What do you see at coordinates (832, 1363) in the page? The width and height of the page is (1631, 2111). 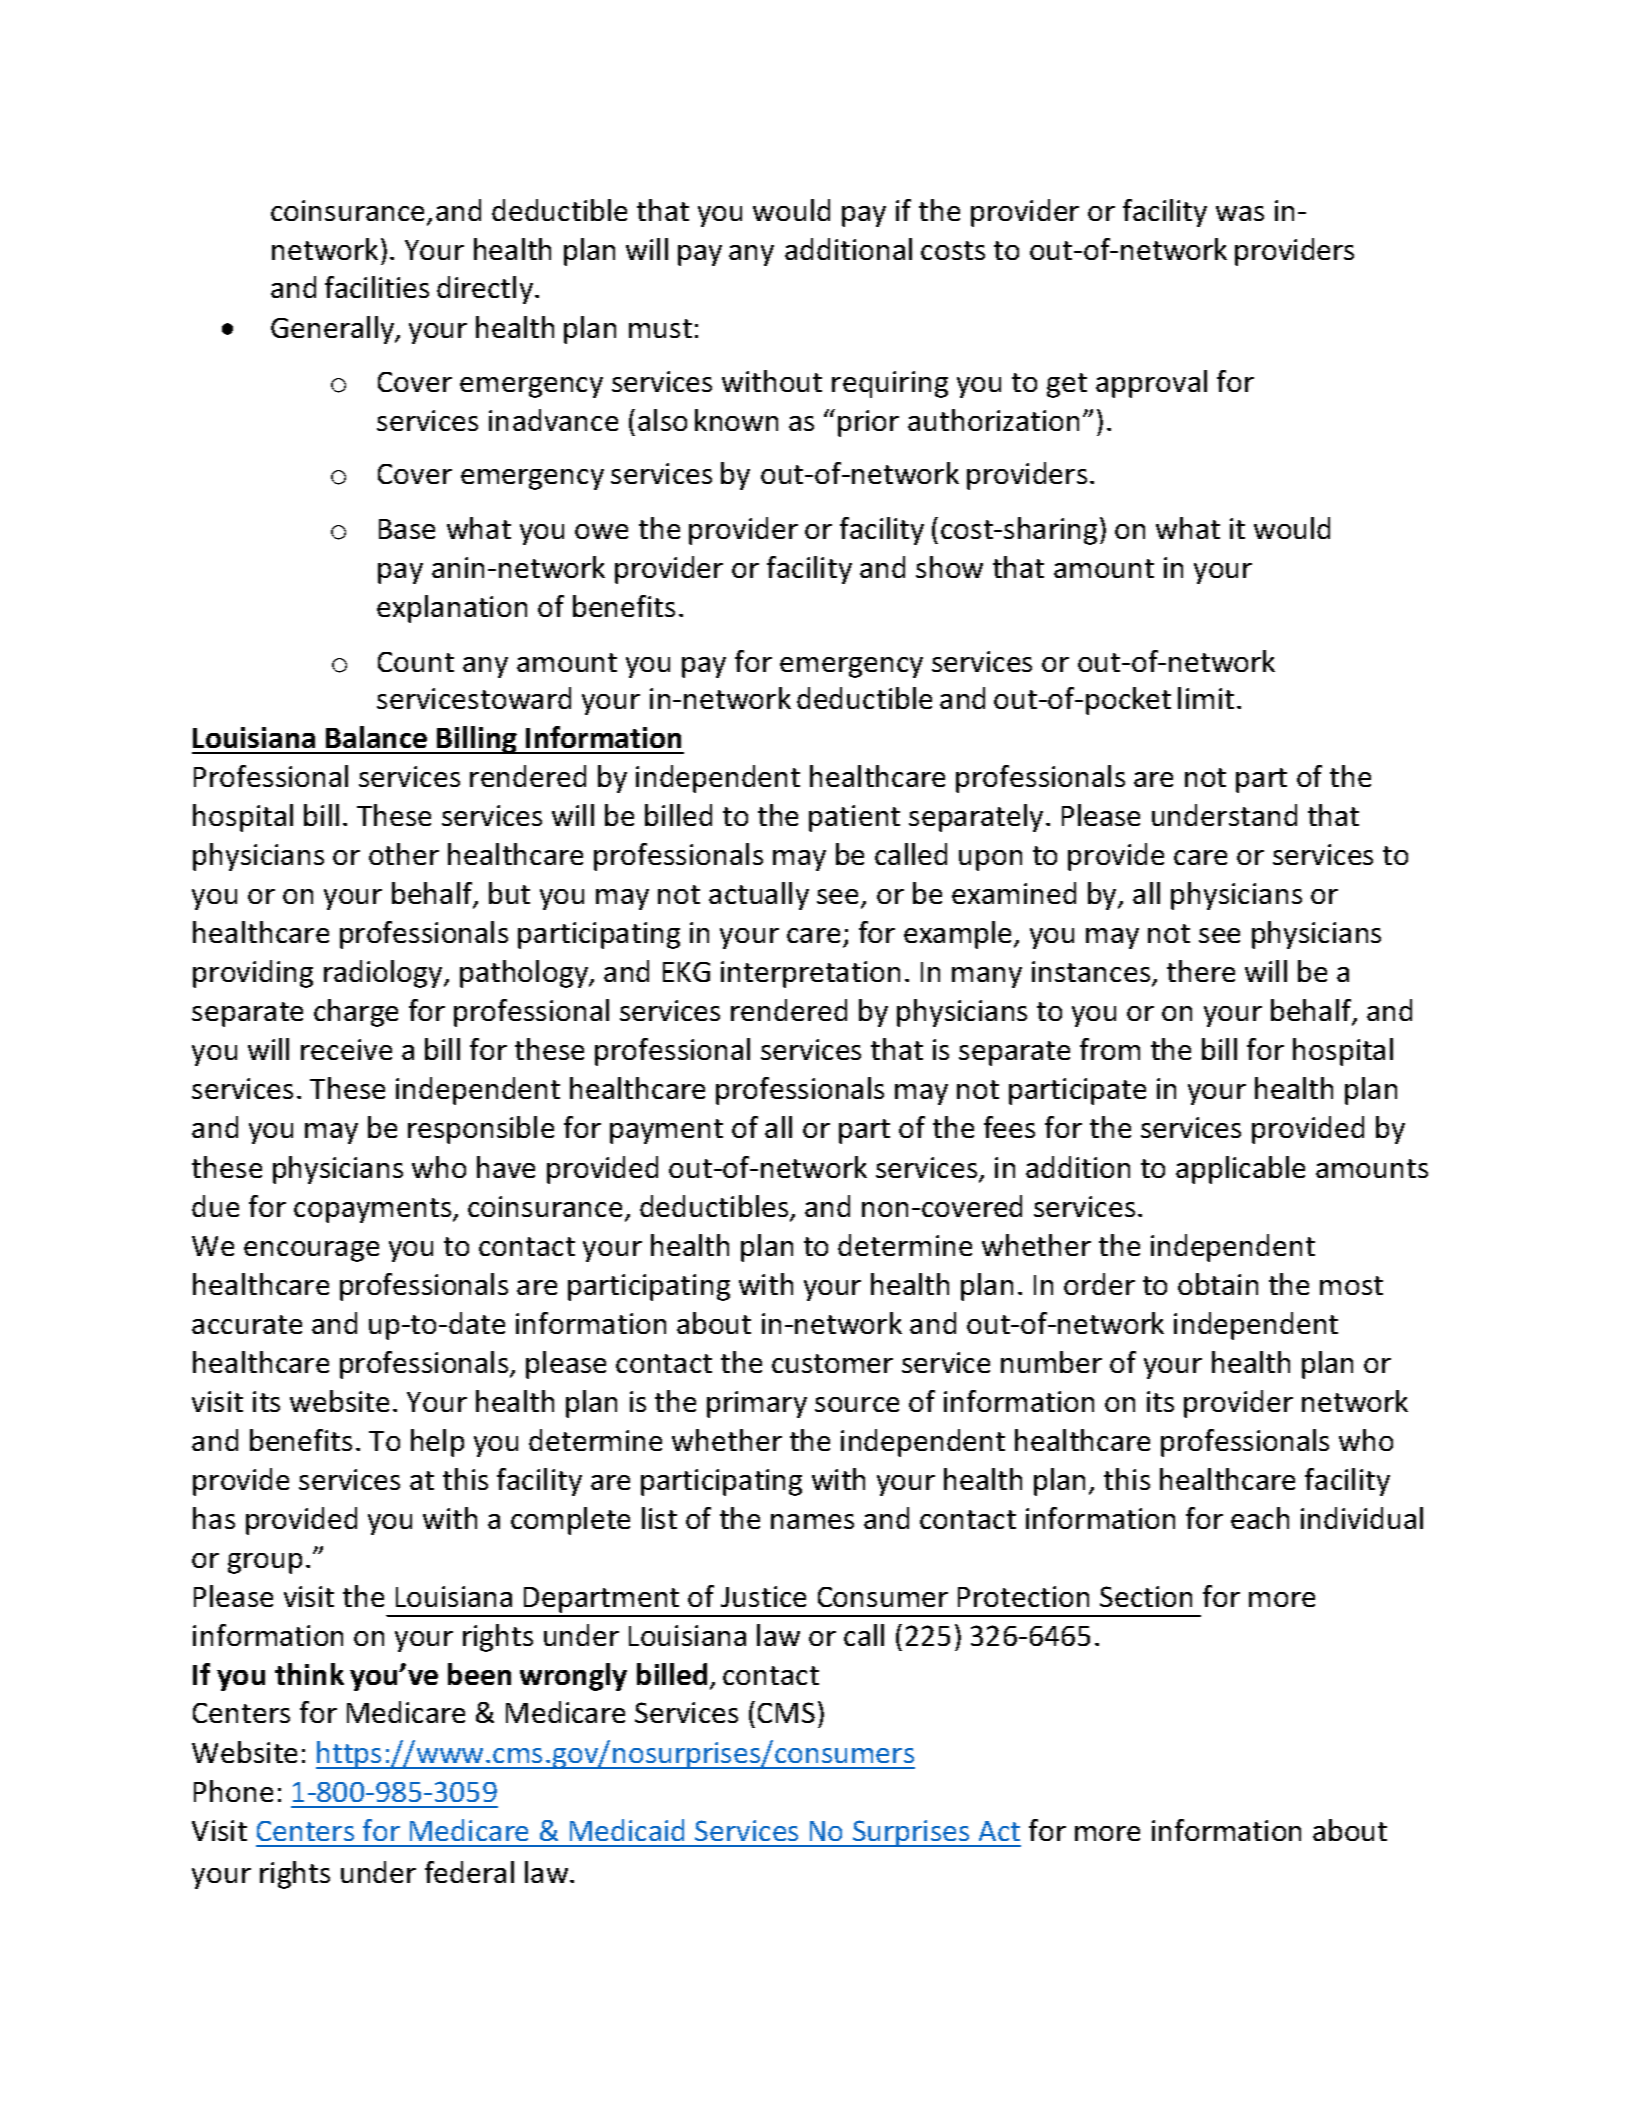 I see `customer` at bounding box center [832, 1363].
